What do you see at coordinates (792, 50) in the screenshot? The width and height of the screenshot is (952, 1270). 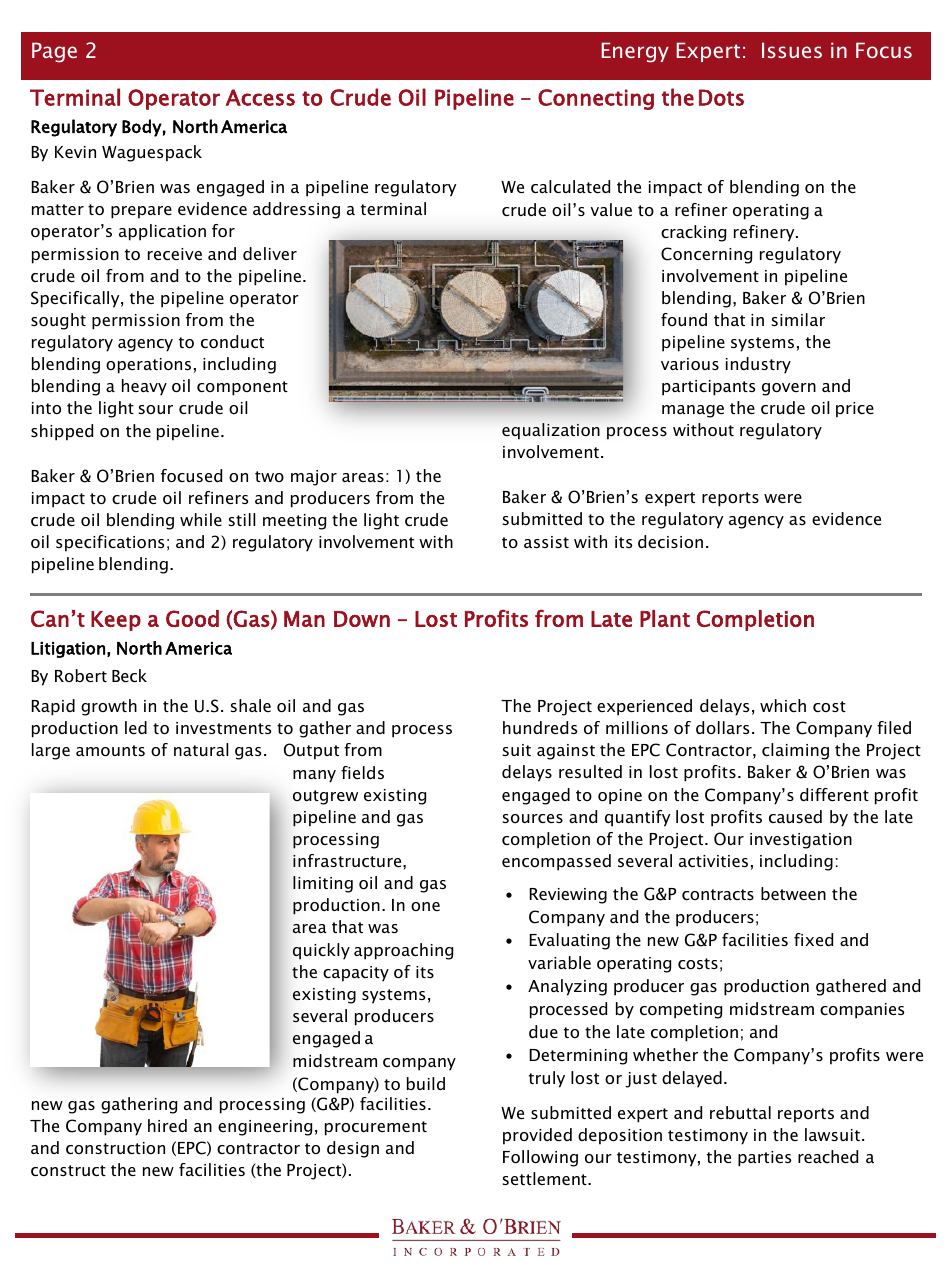 I see `Issues` at bounding box center [792, 50].
